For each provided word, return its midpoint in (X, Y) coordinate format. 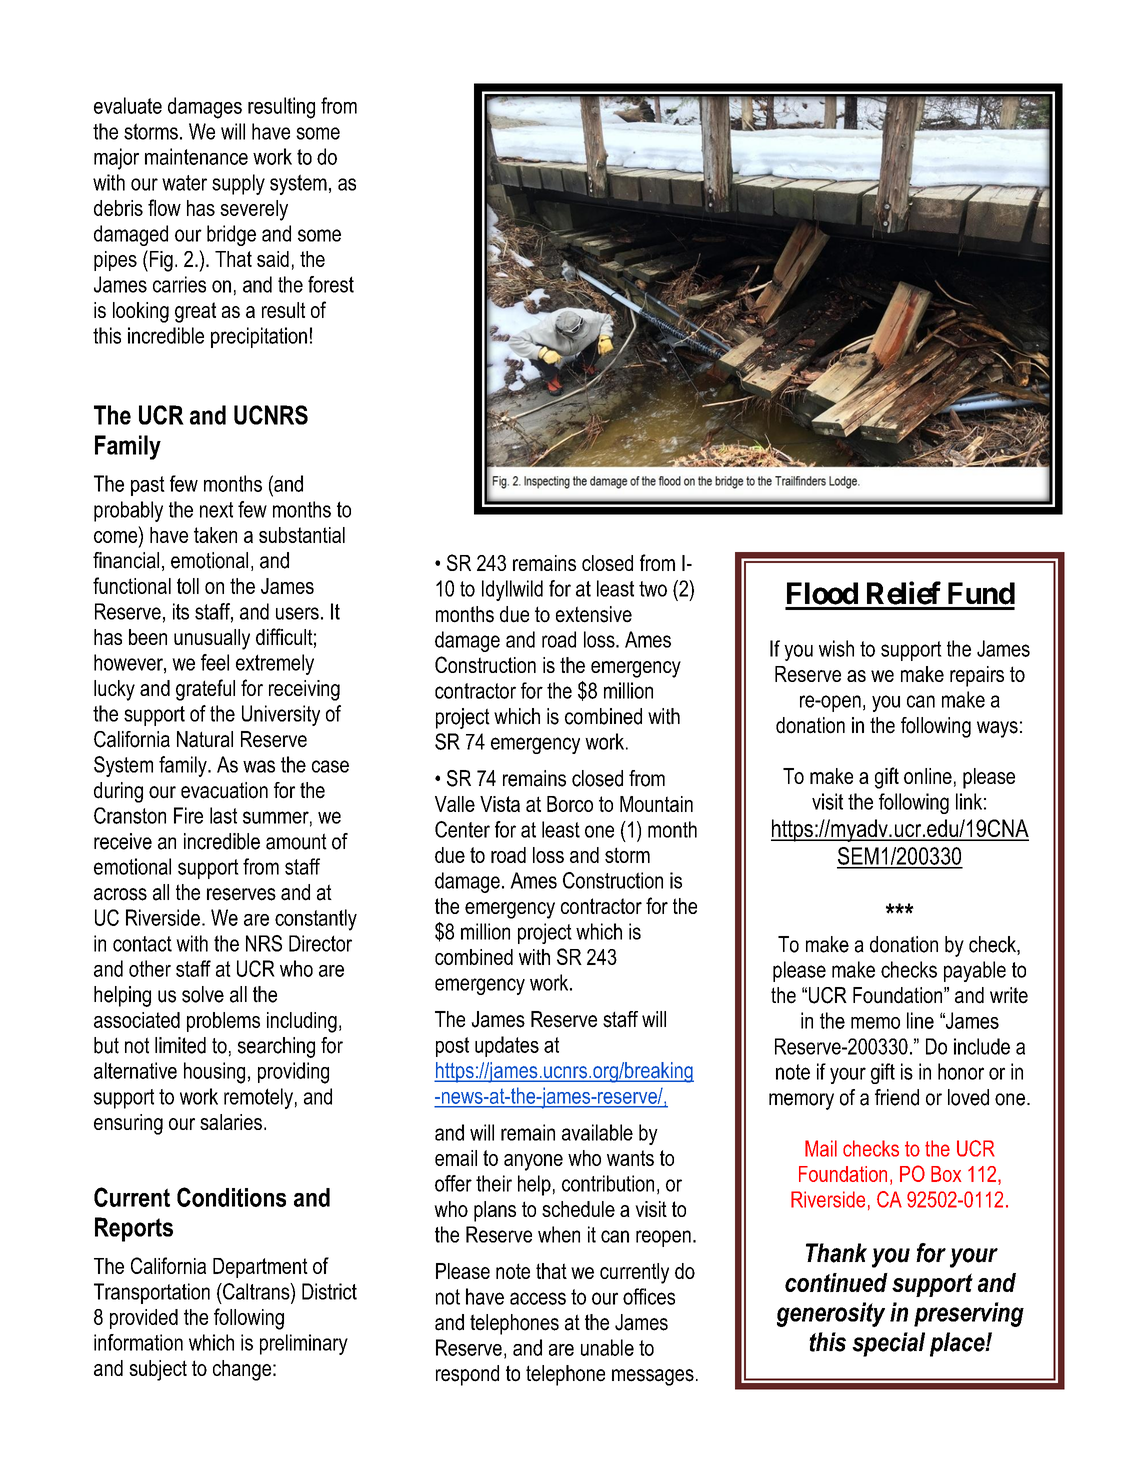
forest (331, 284)
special (888, 1344)
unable (607, 1347)
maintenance (196, 156)
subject (158, 1370)
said (273, 259)
